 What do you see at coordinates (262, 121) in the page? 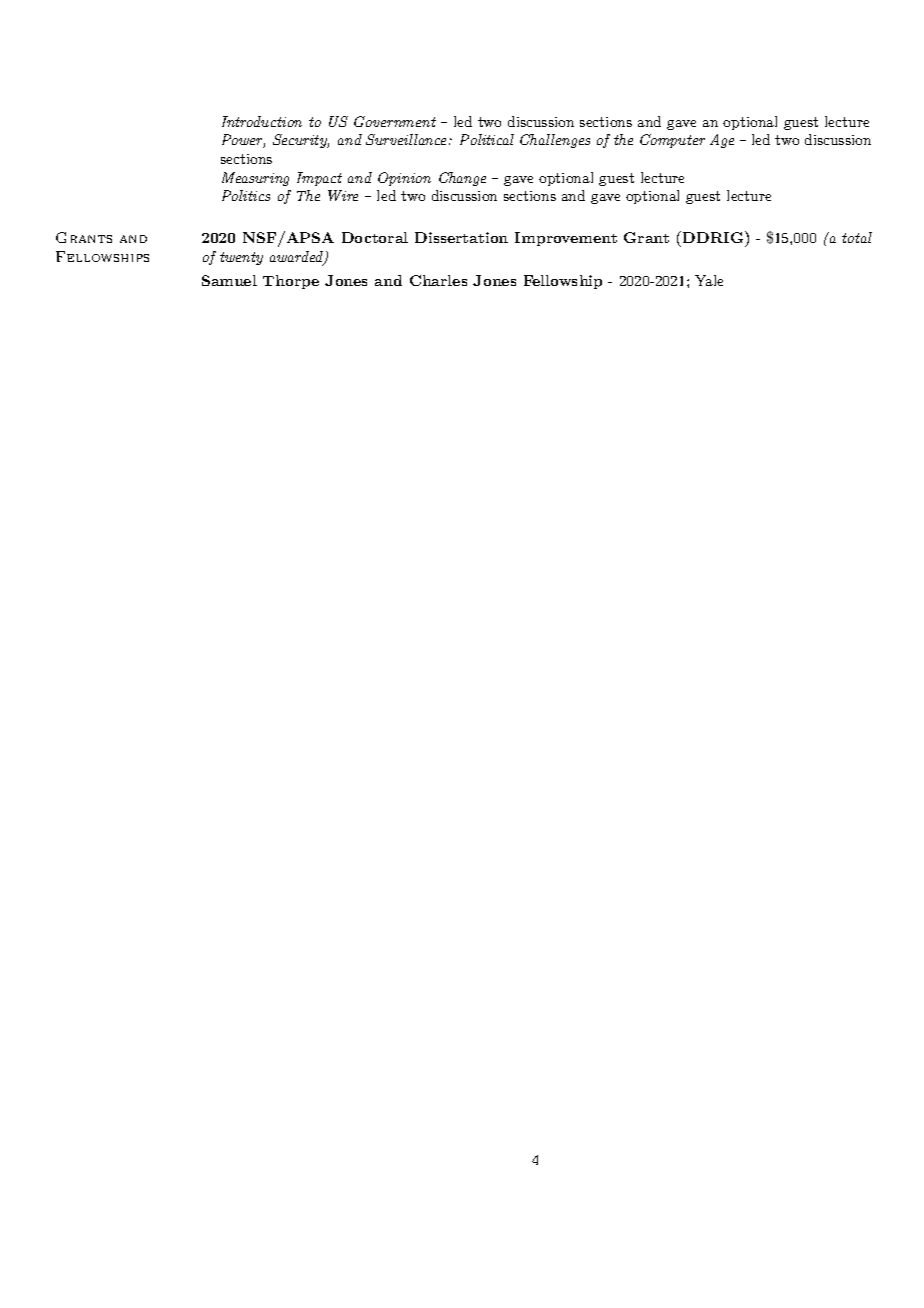
I see `Introduction` at bounding box center [262, 121].
